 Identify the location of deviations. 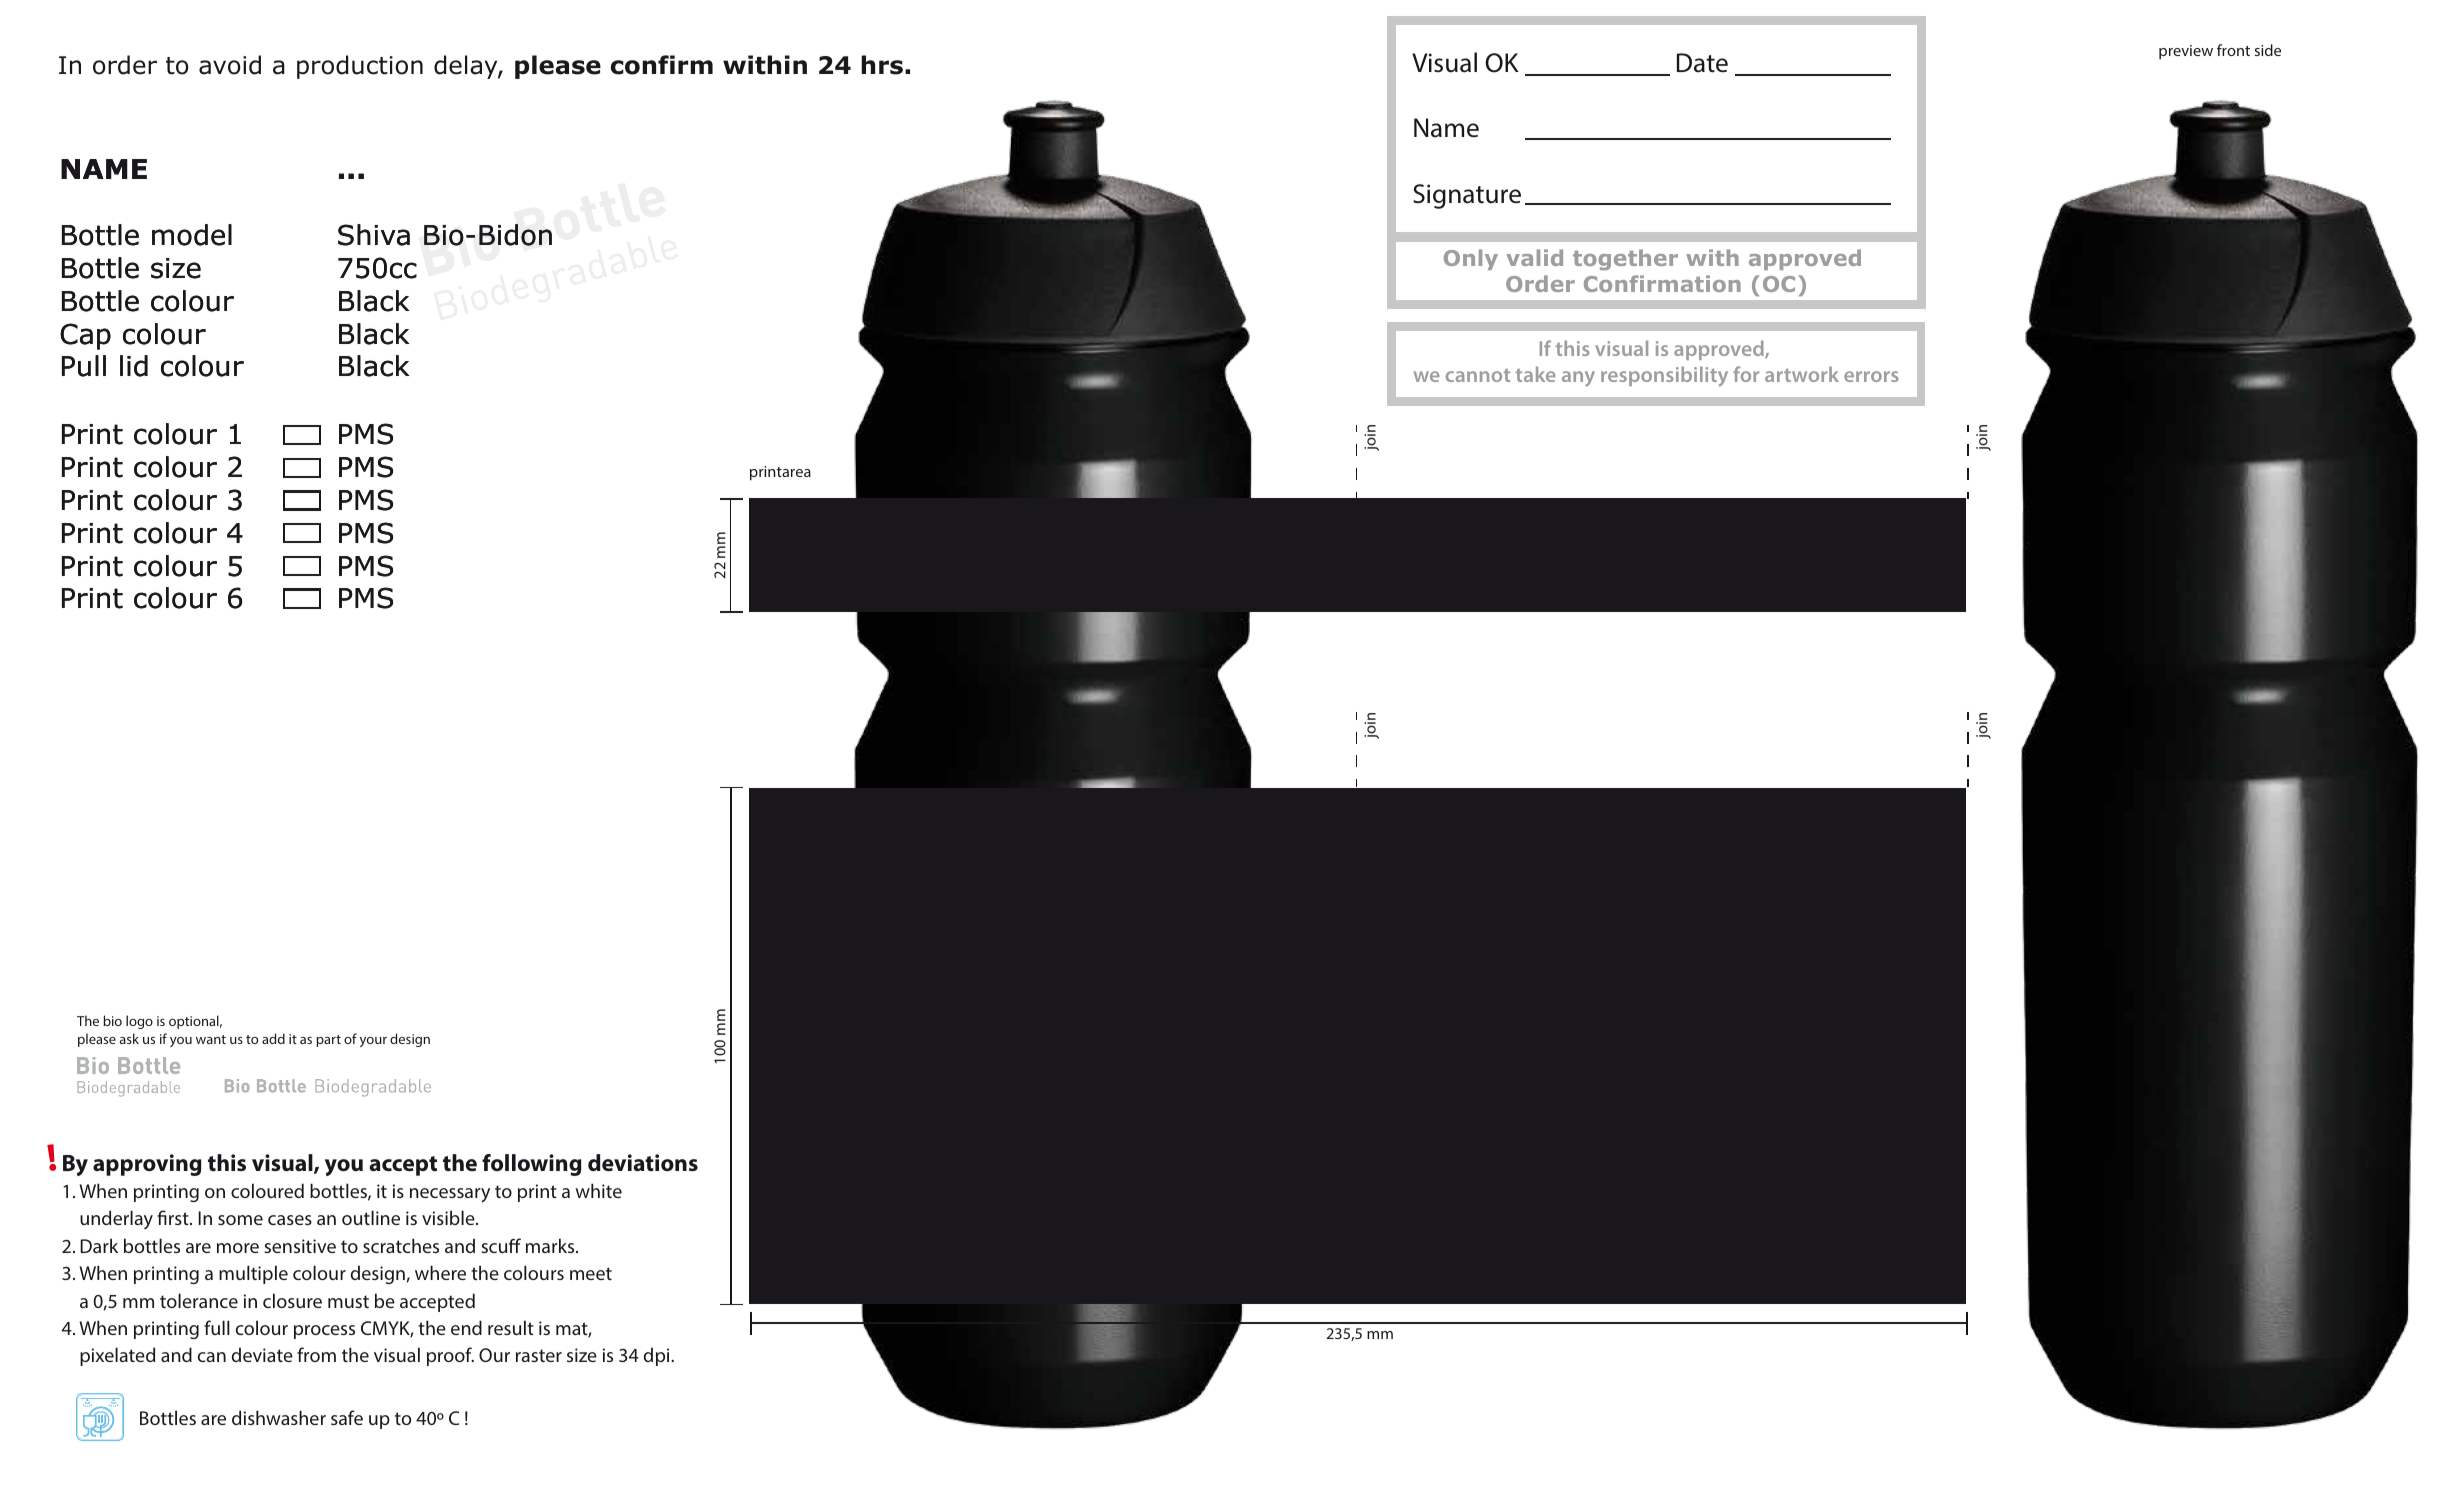
(643, 1163).
